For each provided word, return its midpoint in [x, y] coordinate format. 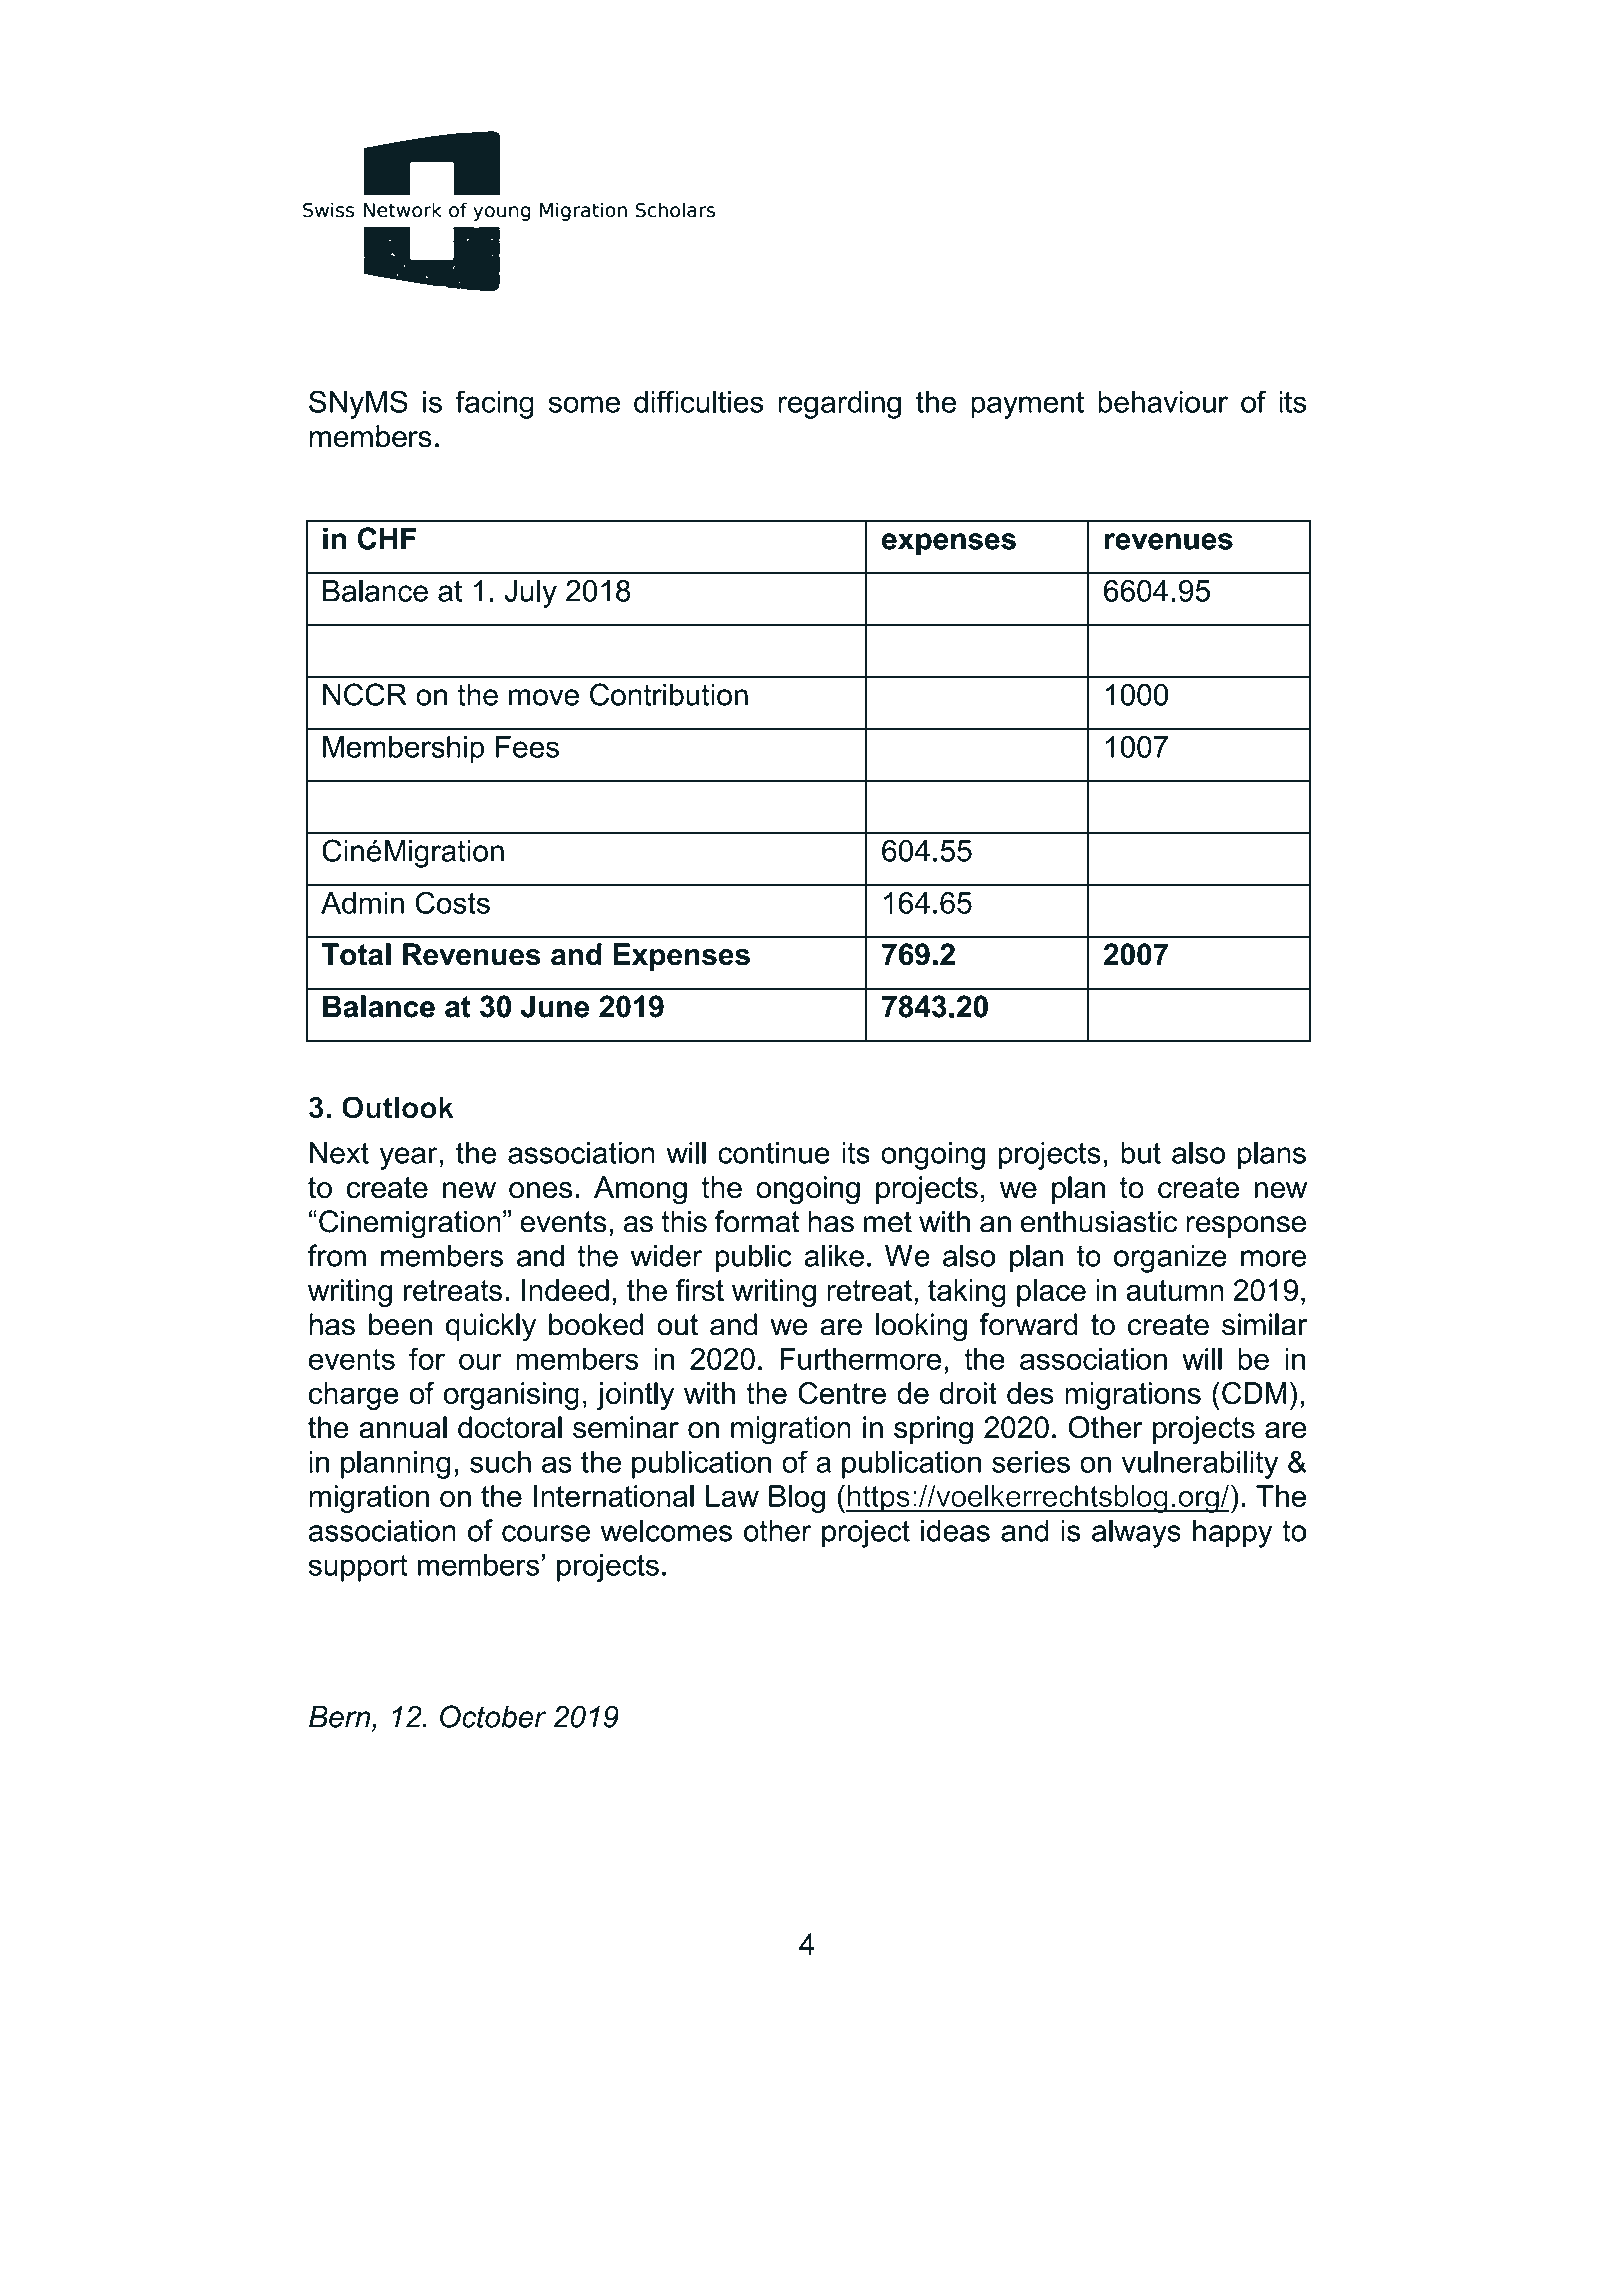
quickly [491, 1327]
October [493, 1716]
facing [494, 404]
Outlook [398, 1107]
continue [774, 1153]
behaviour [1163, 402]
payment [1027, 405]
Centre [842, 1393]
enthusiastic [1098, 1221]
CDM [1254, 1393]
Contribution [669, 694]
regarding [839, 405]
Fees [527, 747]
